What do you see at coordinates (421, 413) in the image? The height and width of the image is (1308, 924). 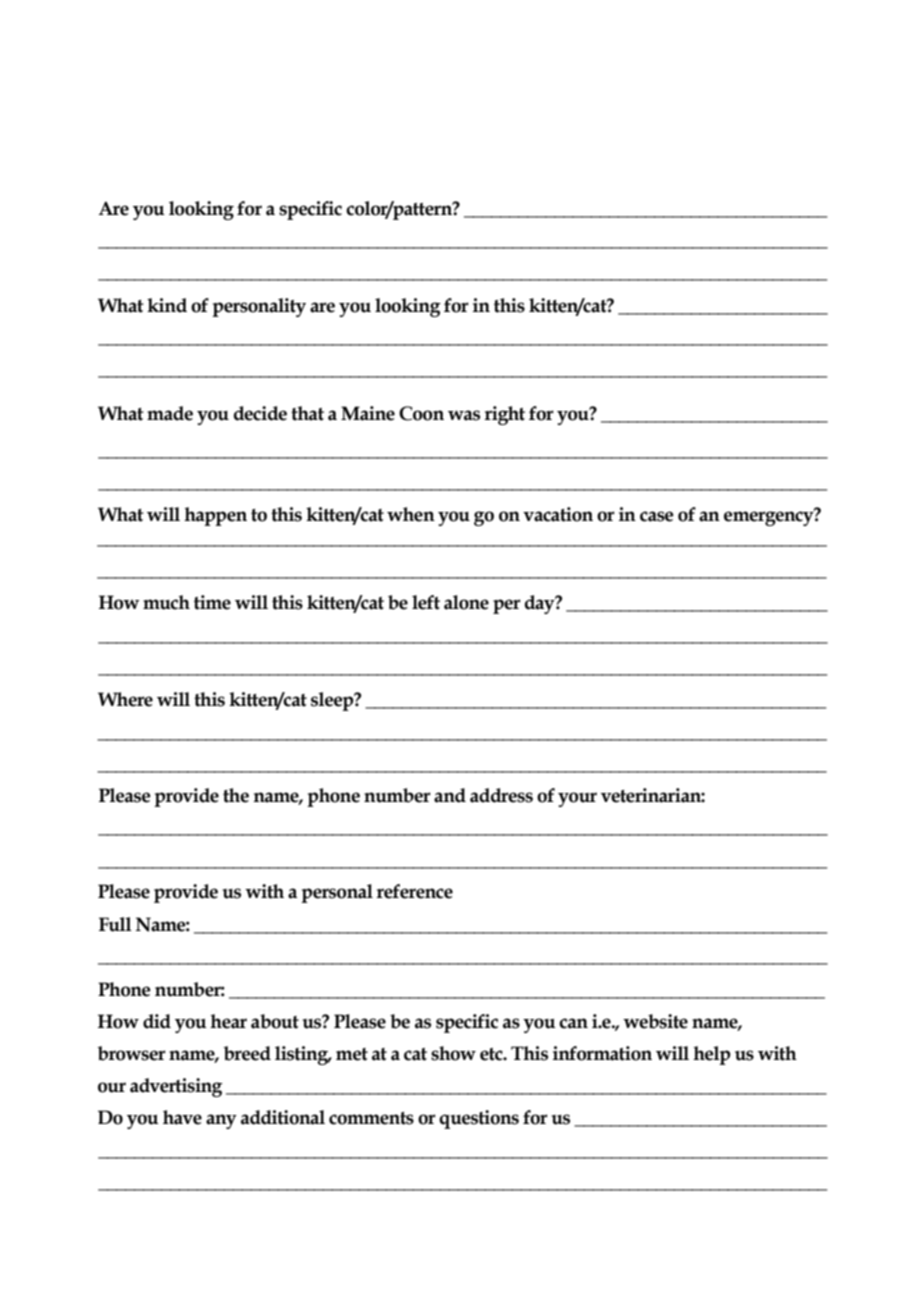 I see `Coon` at bounding box center [421, 413].
